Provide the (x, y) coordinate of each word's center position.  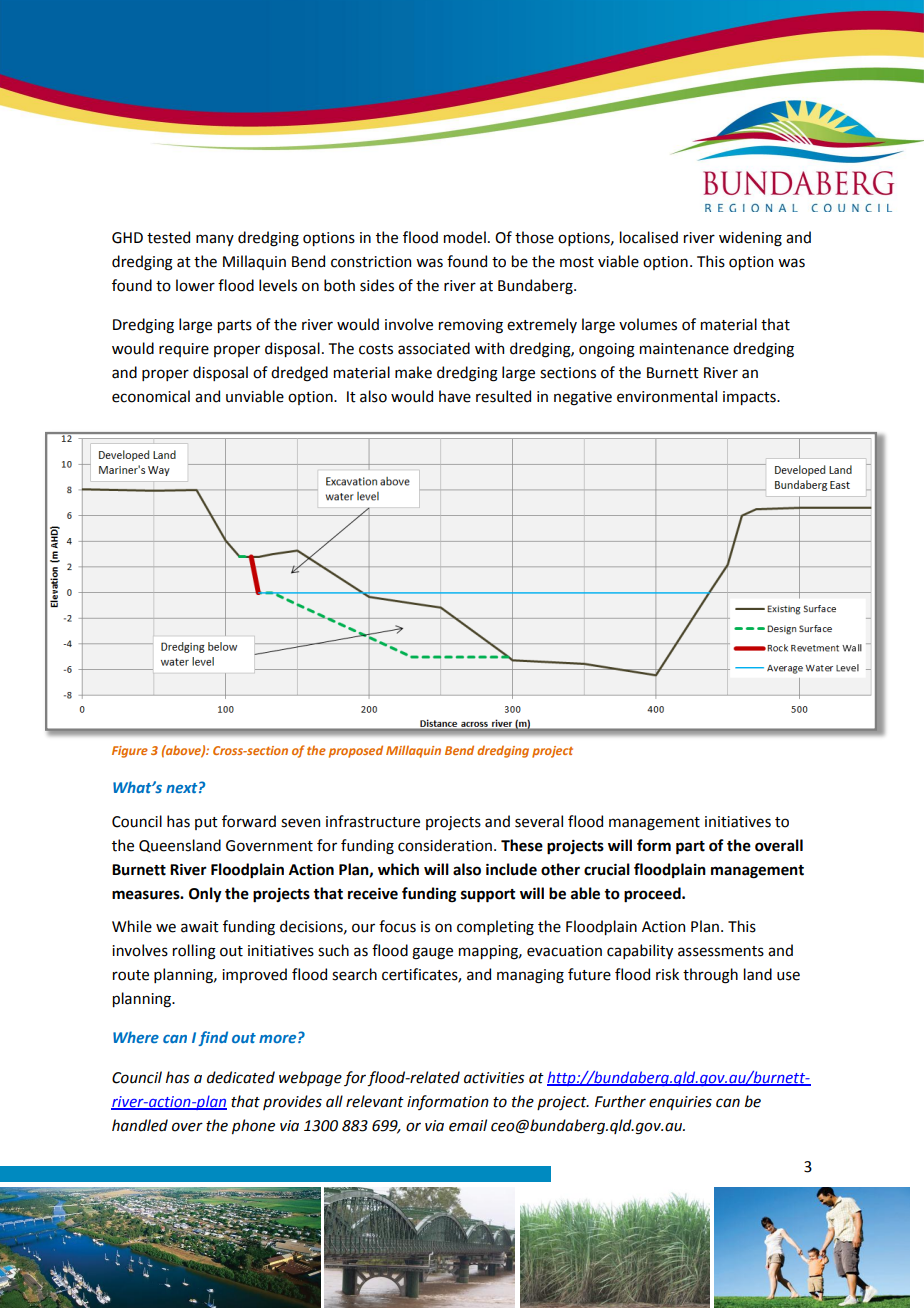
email (468, 1125)
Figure (130, 752)
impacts (750, 398)
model (465, 237)
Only (205, 895)
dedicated (241, 1077)
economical (151, 396)
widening (750, 239)
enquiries (680, 1103)
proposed (356, 751)
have (455, 396)
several (539, 821)
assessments (721, 951)
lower (195, 285)
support (488, 896)
